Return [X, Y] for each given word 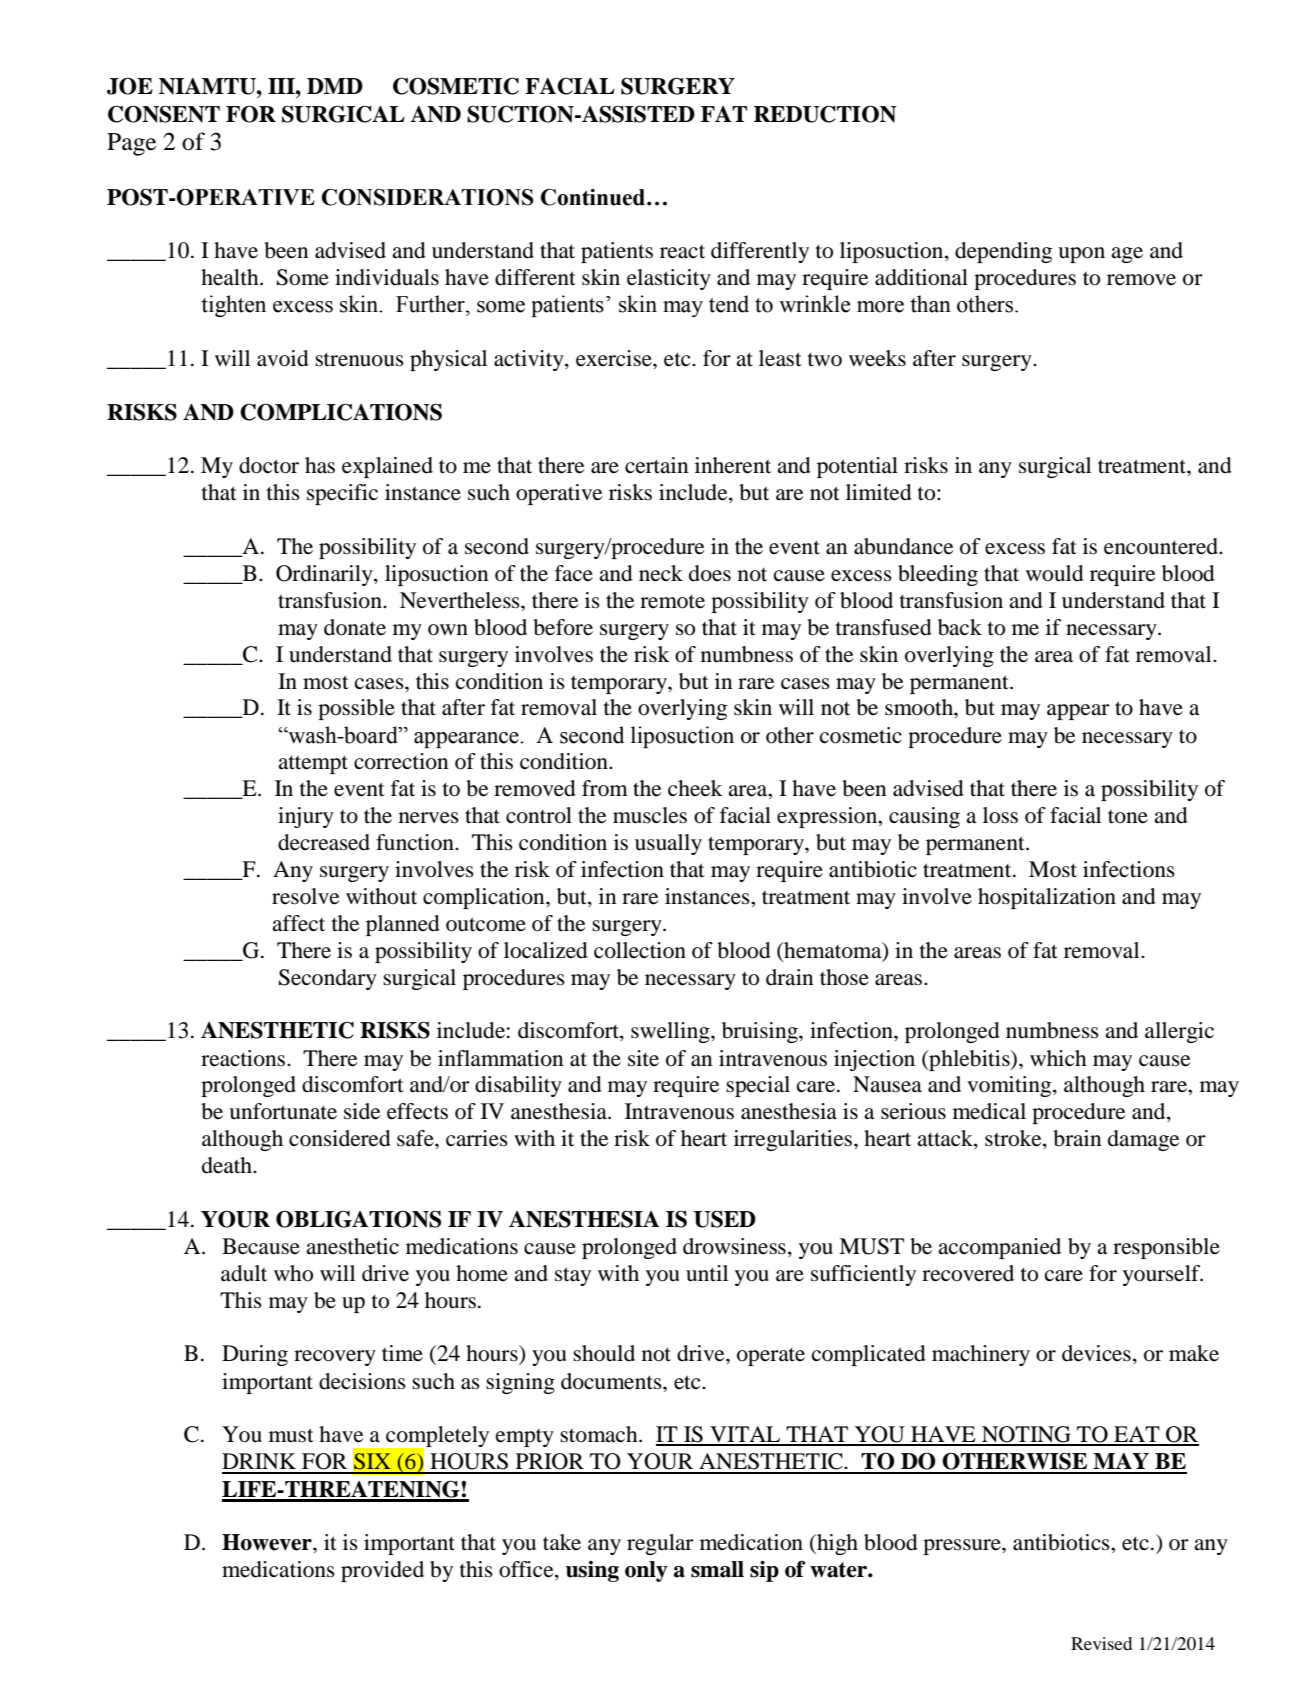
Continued [594, 197]
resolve [305, 896]
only [646, 1571]
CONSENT [164, 114]
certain [656, 465]
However [268, 1542]
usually [668, 844]
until [707, 1273]
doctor [269, 465]
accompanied [999, 1248]
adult [244, 1273]
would [1055, 573]
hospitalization [1047, 898]
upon [1081, 255]
